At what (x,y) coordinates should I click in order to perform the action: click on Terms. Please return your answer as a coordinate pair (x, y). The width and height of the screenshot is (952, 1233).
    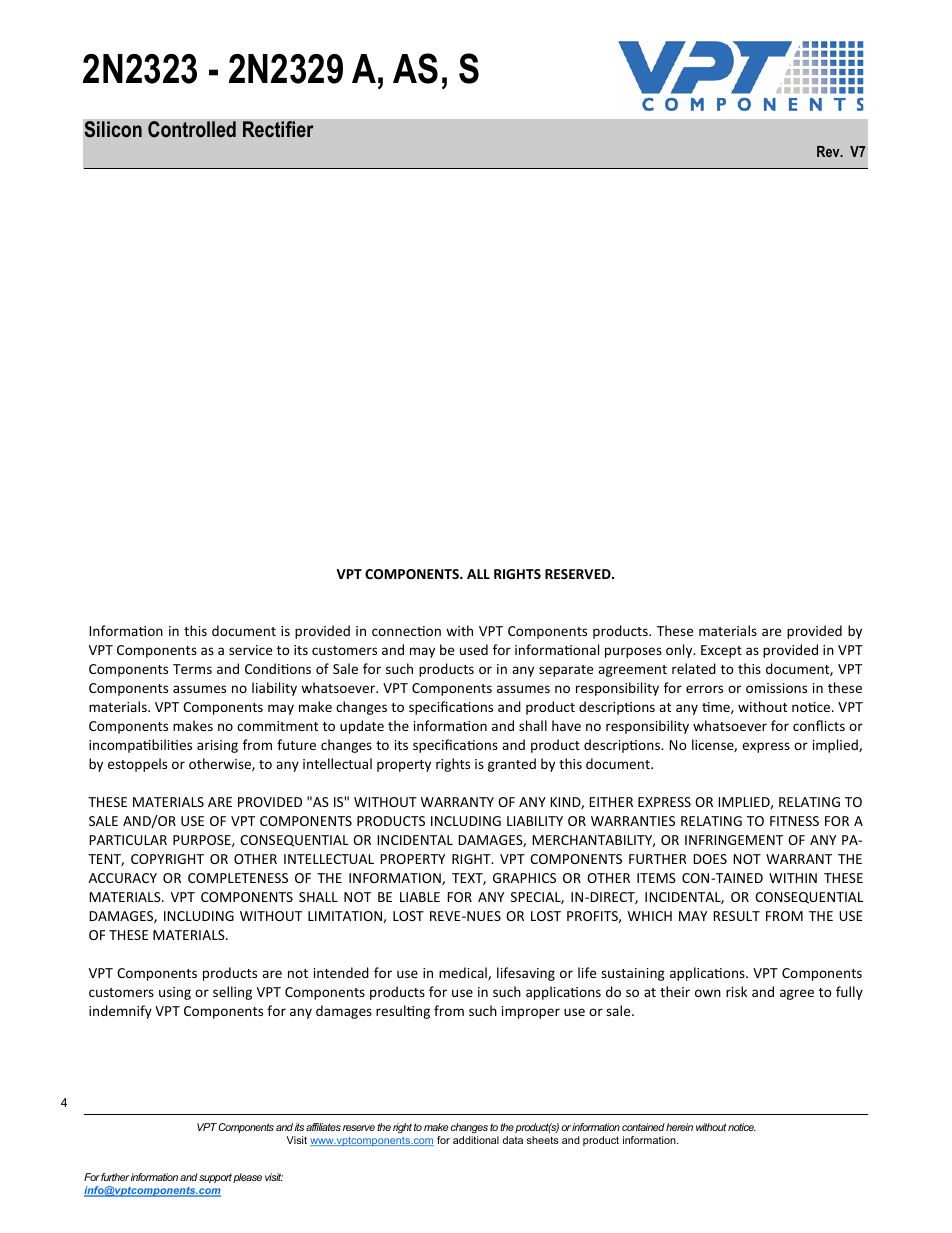
    Looking at the image, I should click on (192, 669).
